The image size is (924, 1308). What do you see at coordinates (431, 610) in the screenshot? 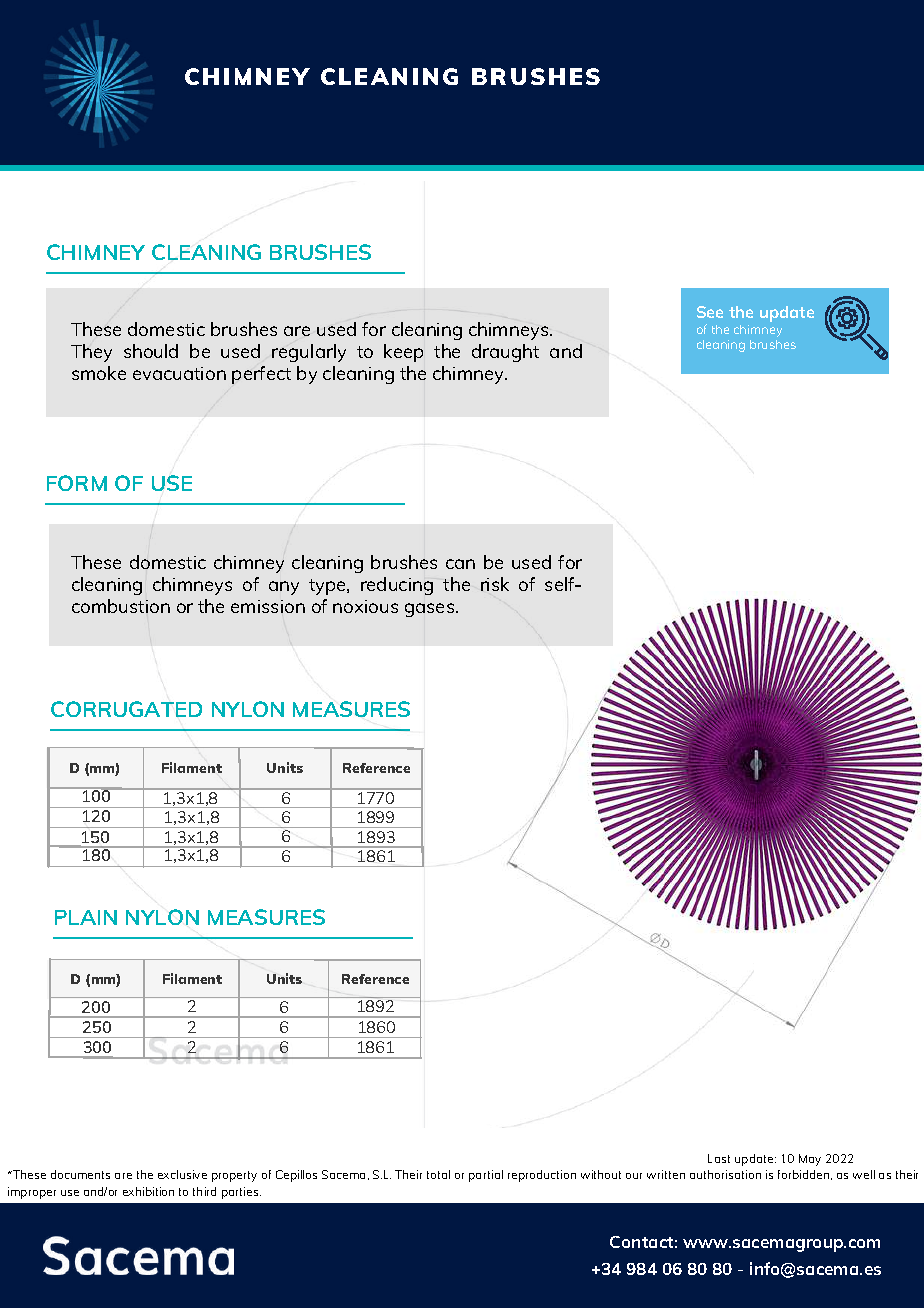
I see `gases` at bounding box center [431, 610].
